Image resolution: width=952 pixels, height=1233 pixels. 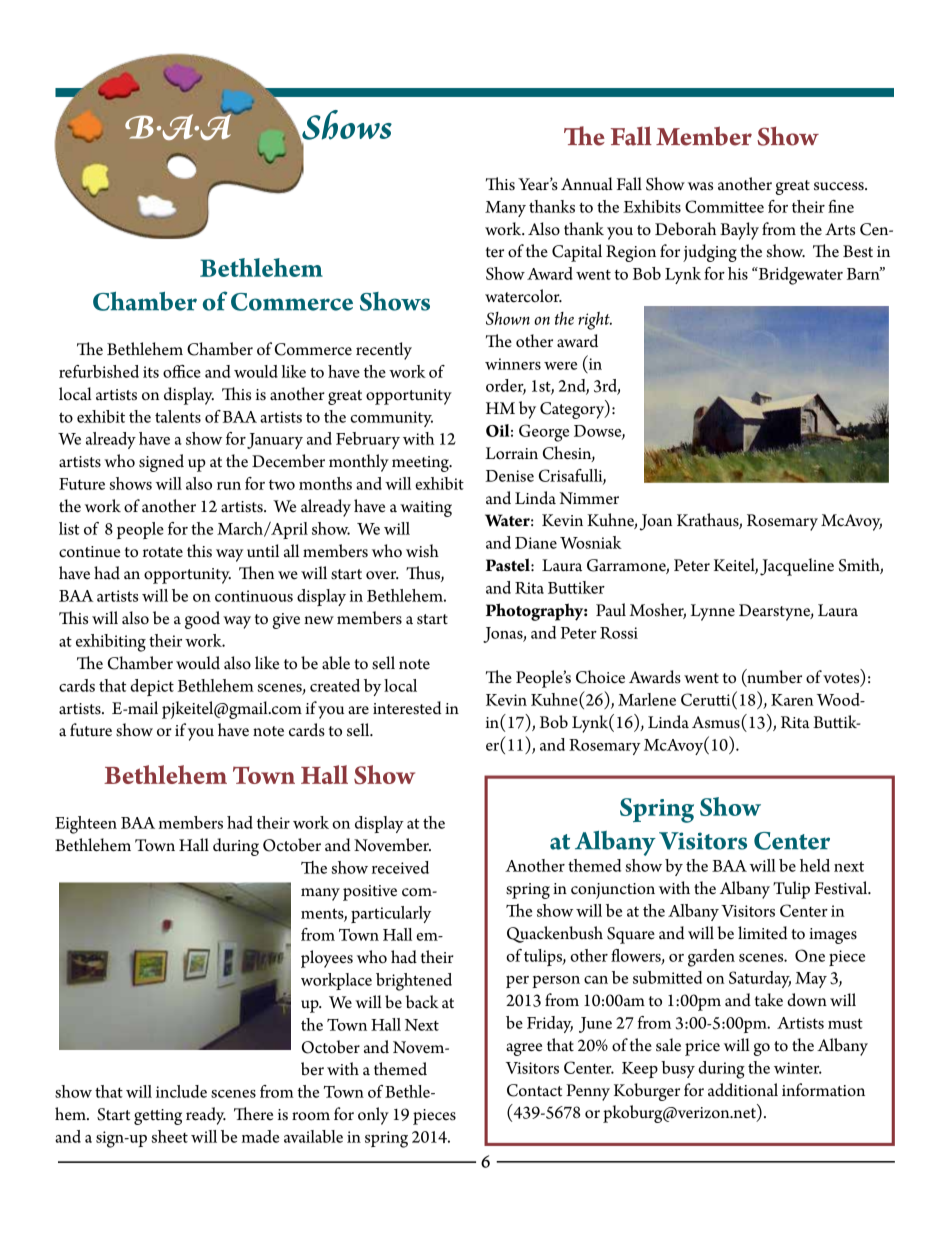 I want to click on depict, so click(x=152, y=687).
